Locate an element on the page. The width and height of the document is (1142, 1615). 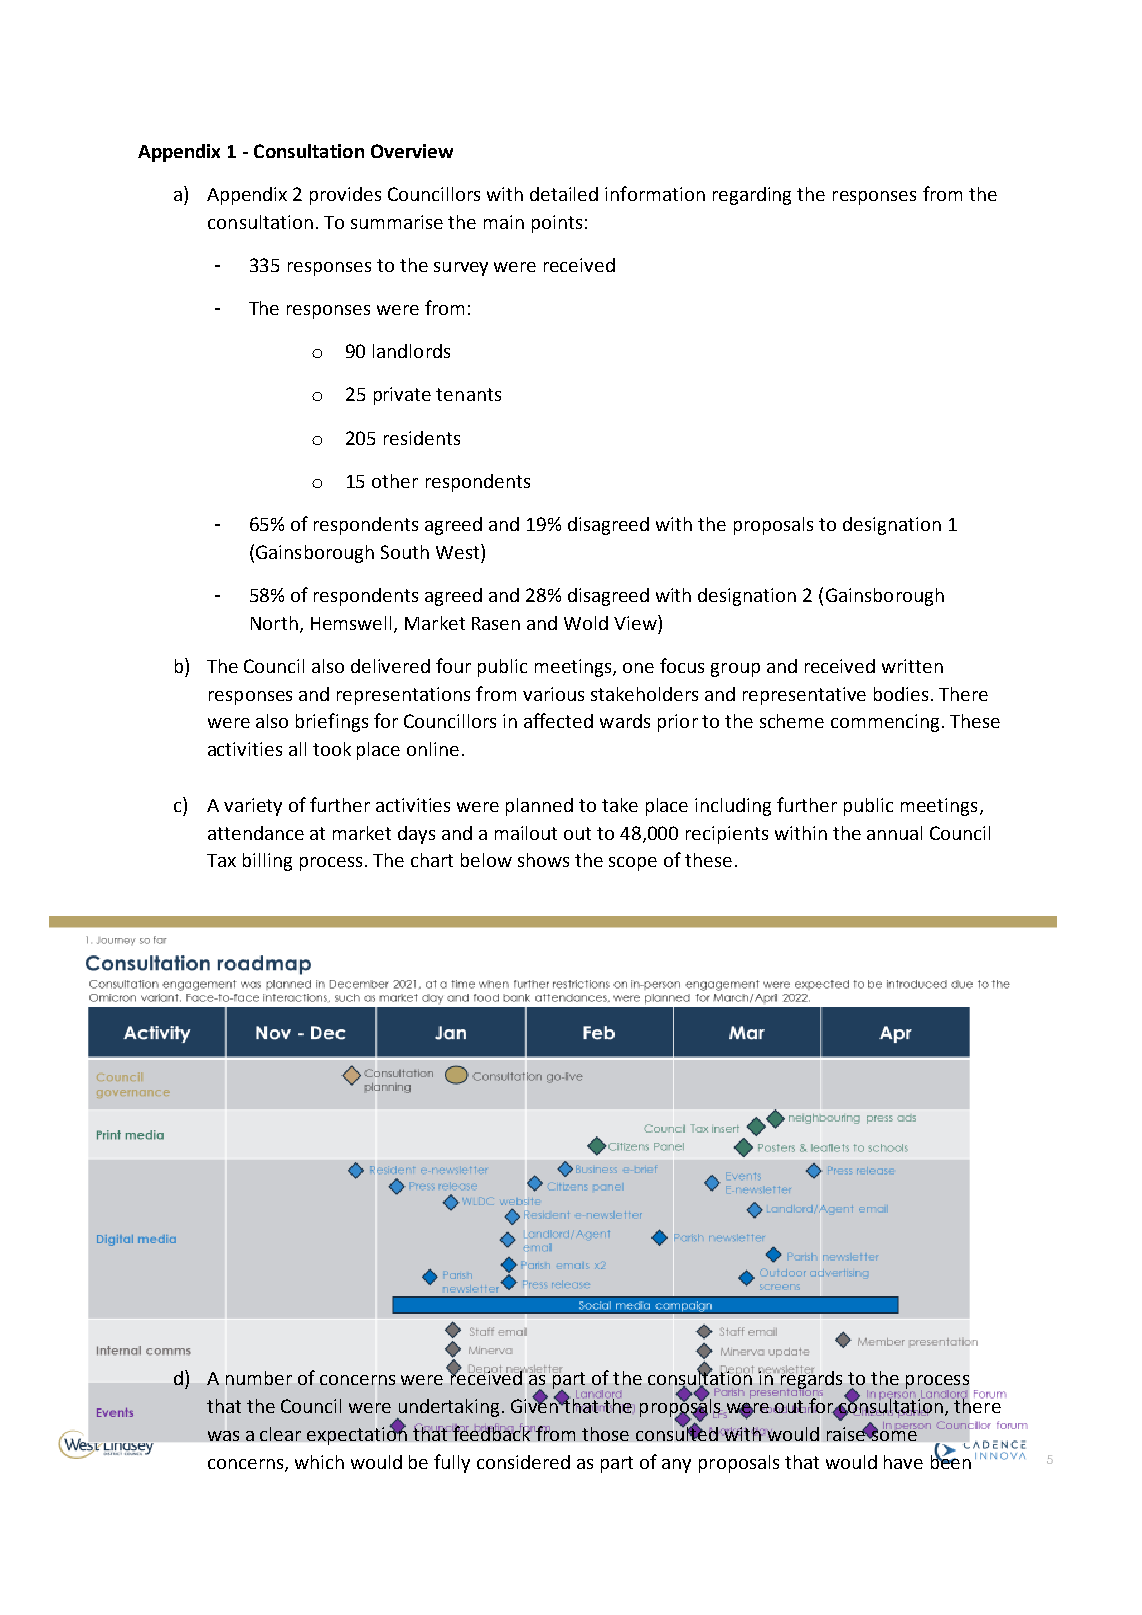
points is located at coordinates (557, 224).
